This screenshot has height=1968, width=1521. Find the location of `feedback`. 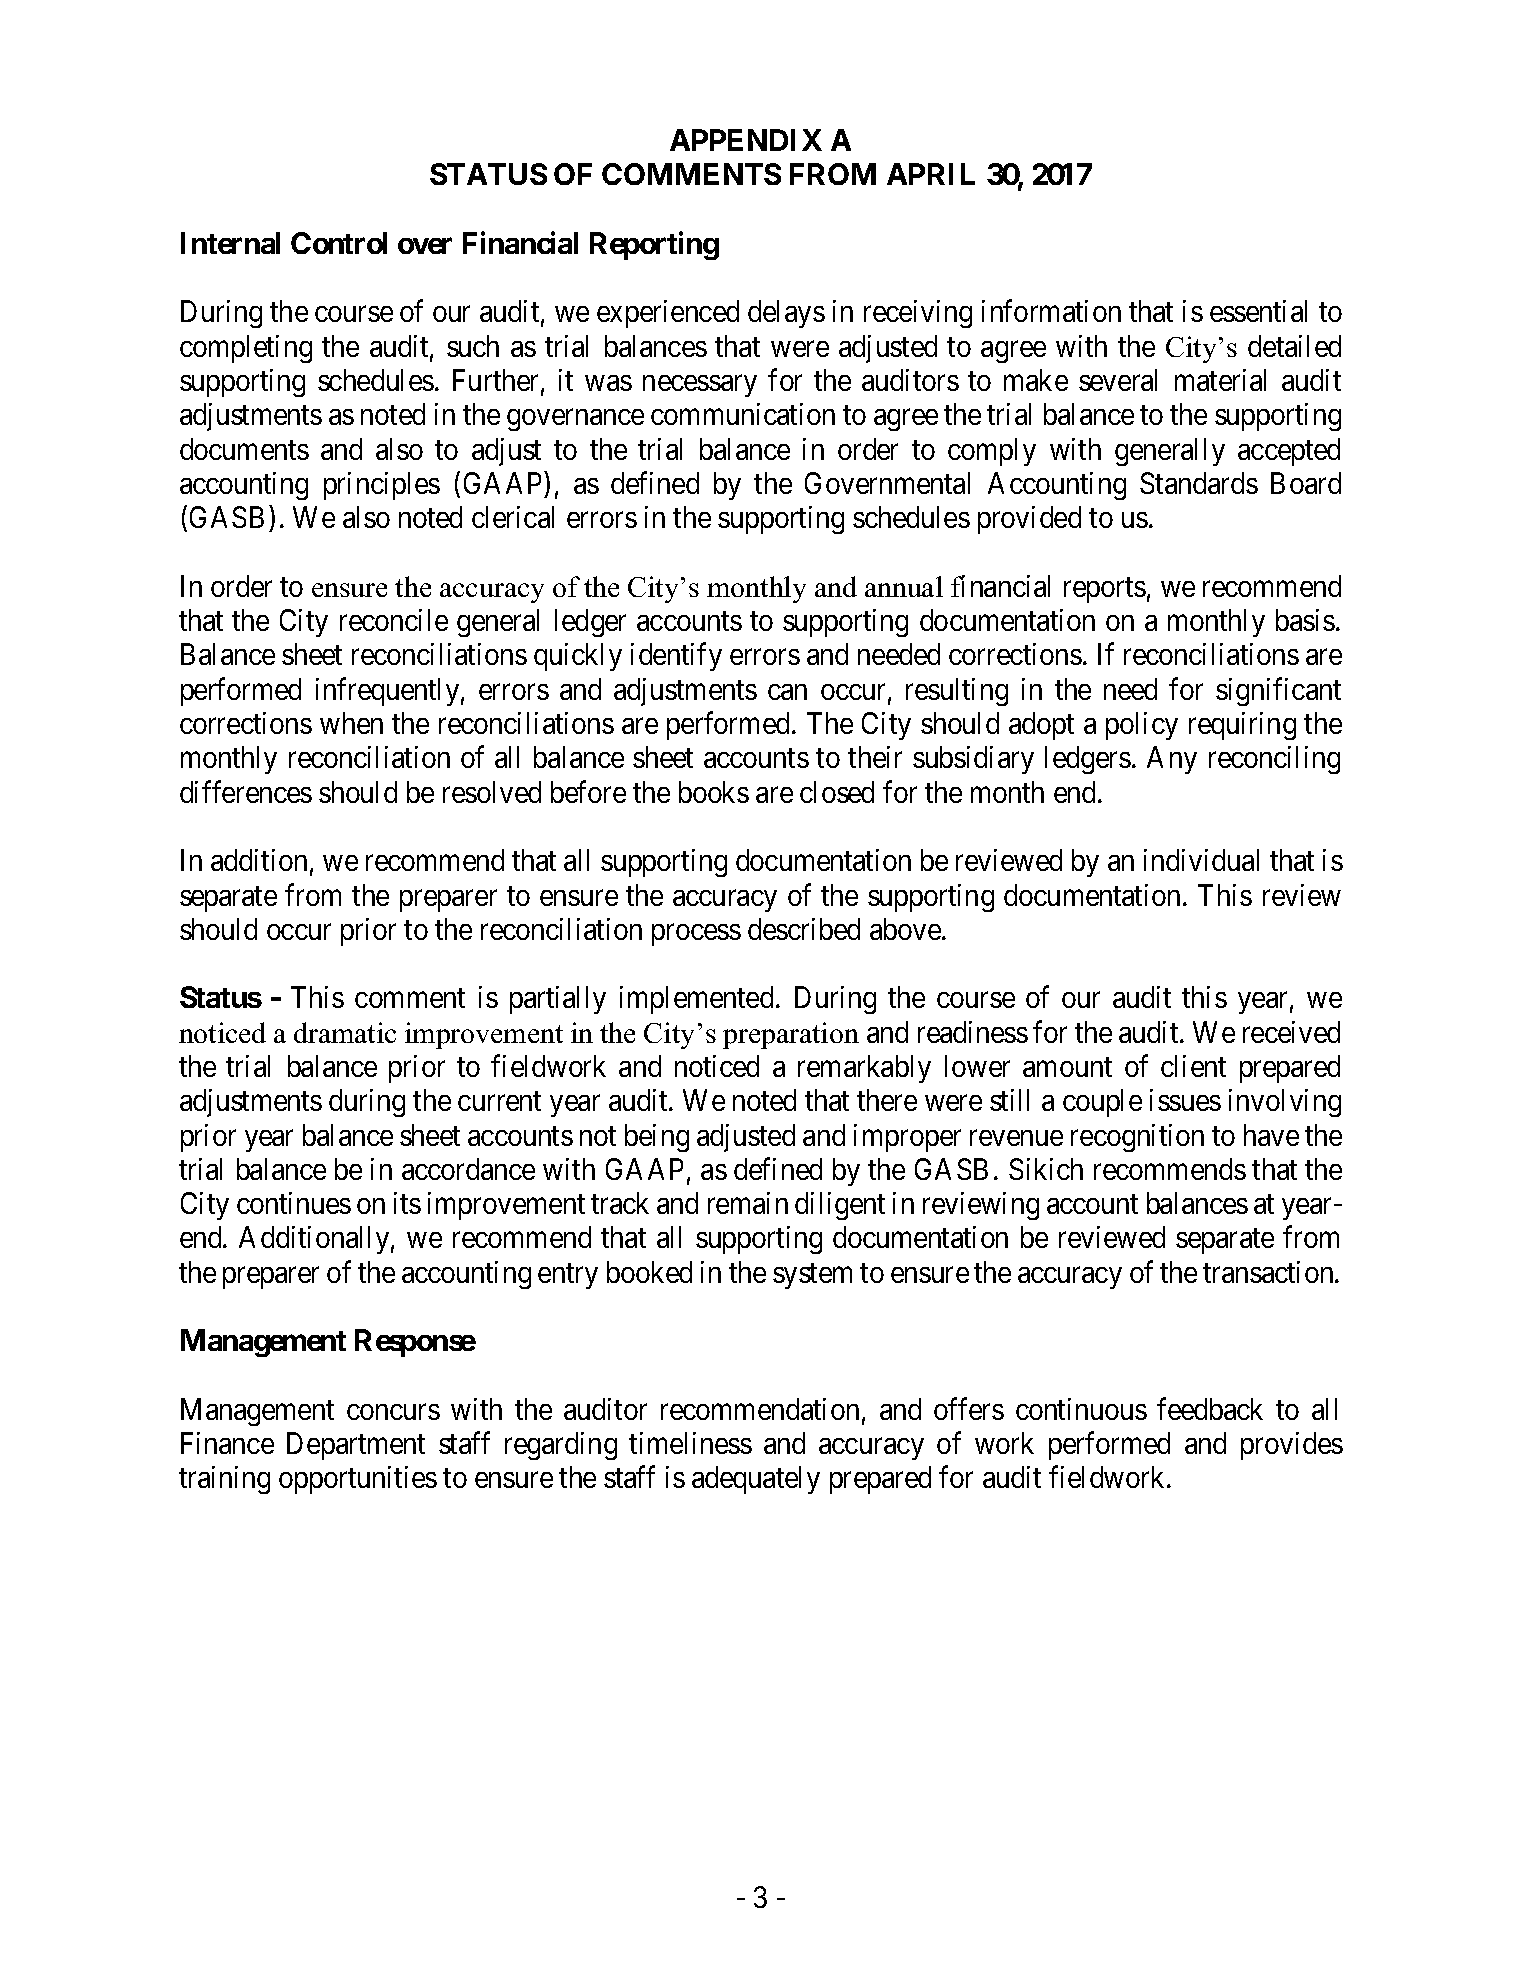

feedback is located at coordinates (1210, 1409).
